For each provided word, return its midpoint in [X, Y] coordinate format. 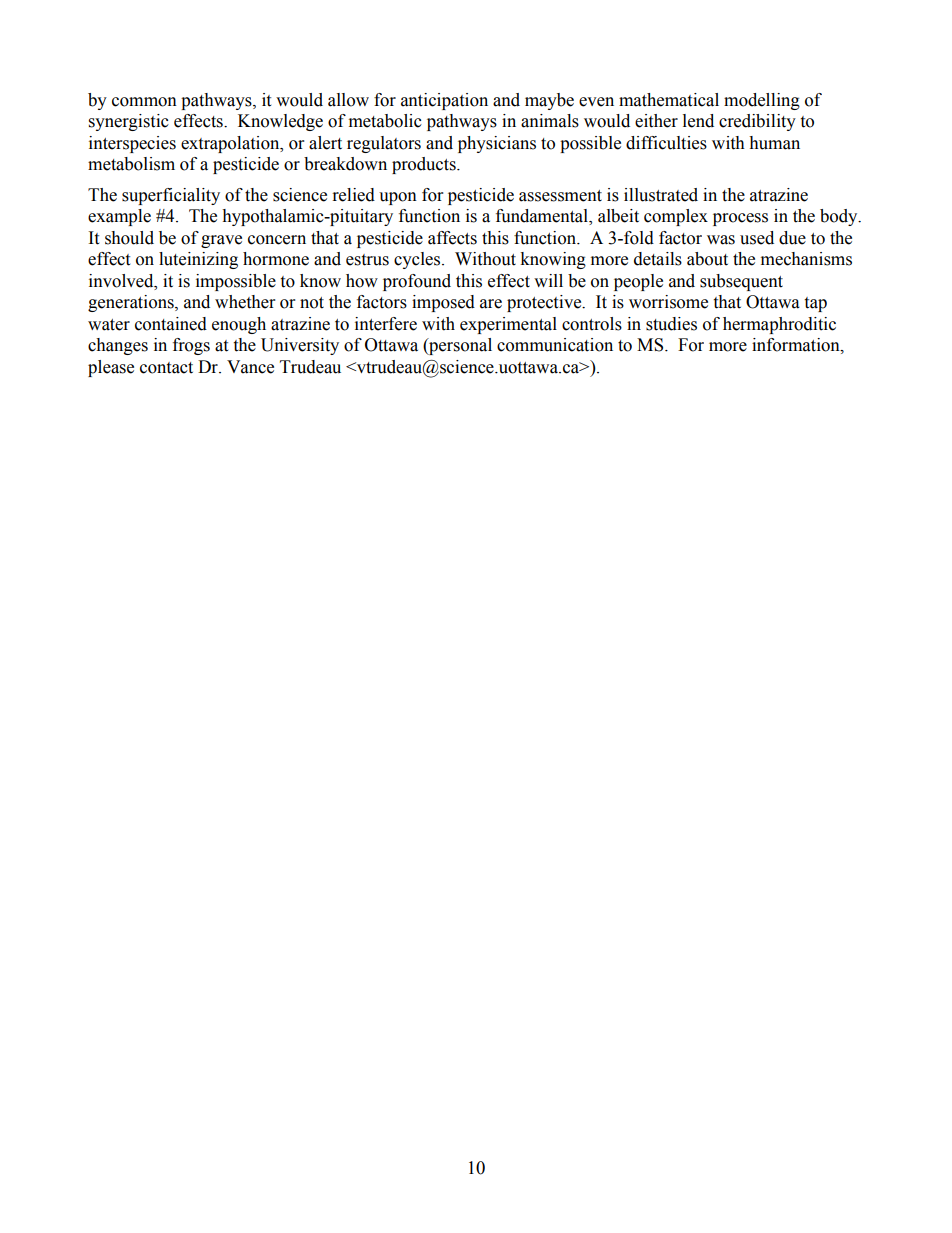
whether [245, 302]
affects [452, 238]
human [774, 143]
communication [555, 345]
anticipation [444, 101]
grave [221, 241]
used [757, 238]
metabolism [131, 164]
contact [166, 368]
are [491, 304]
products [425, 165]
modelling [762, 101]
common [144, 102]
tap [815, 304]
